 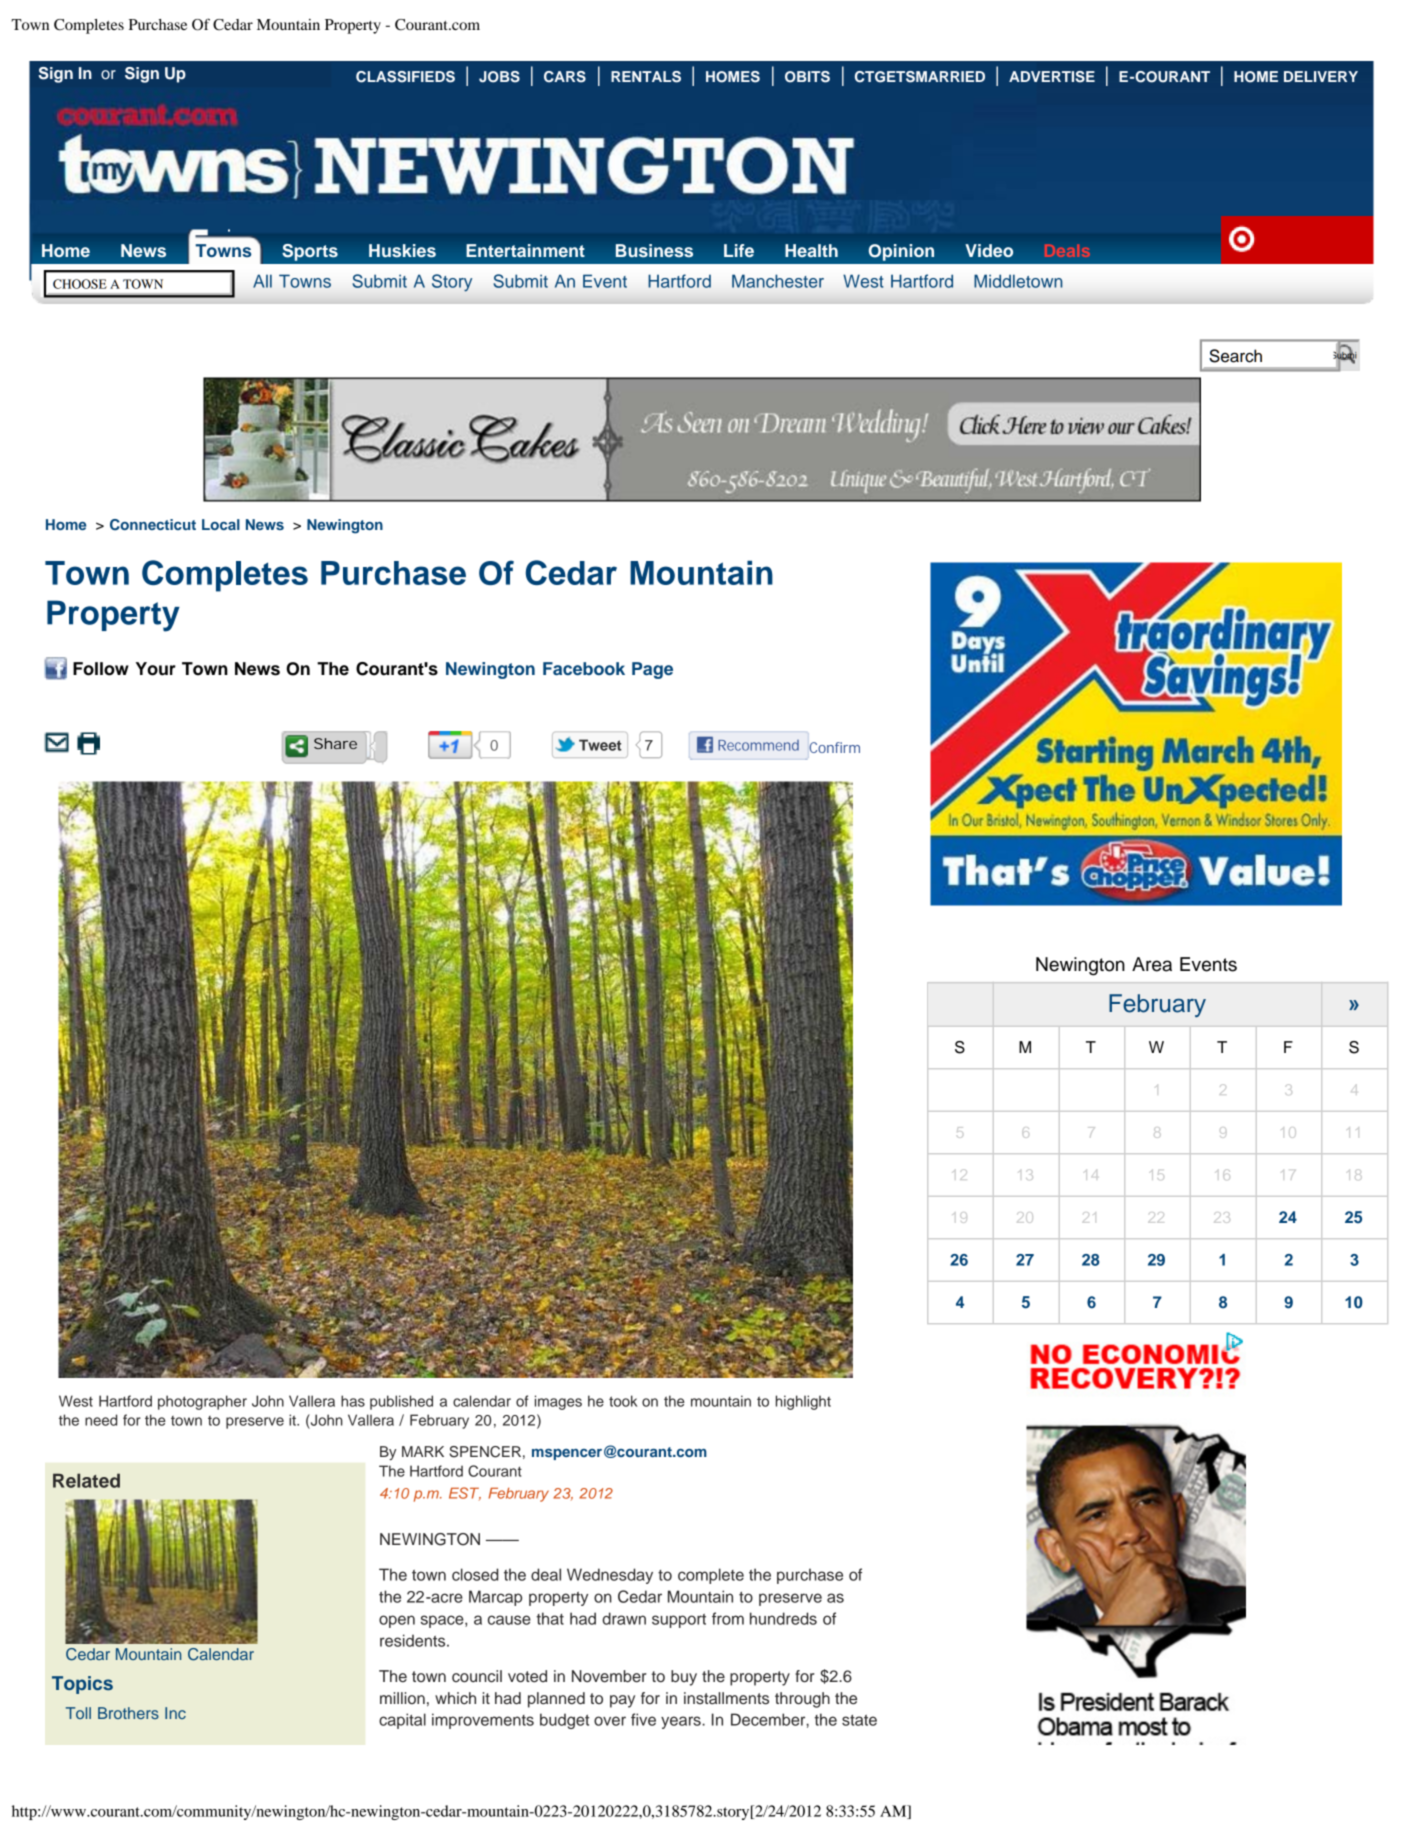 What do you see at coordinates (652, 670) in the image?
I see `Page` at bounding box center [652, 670].
